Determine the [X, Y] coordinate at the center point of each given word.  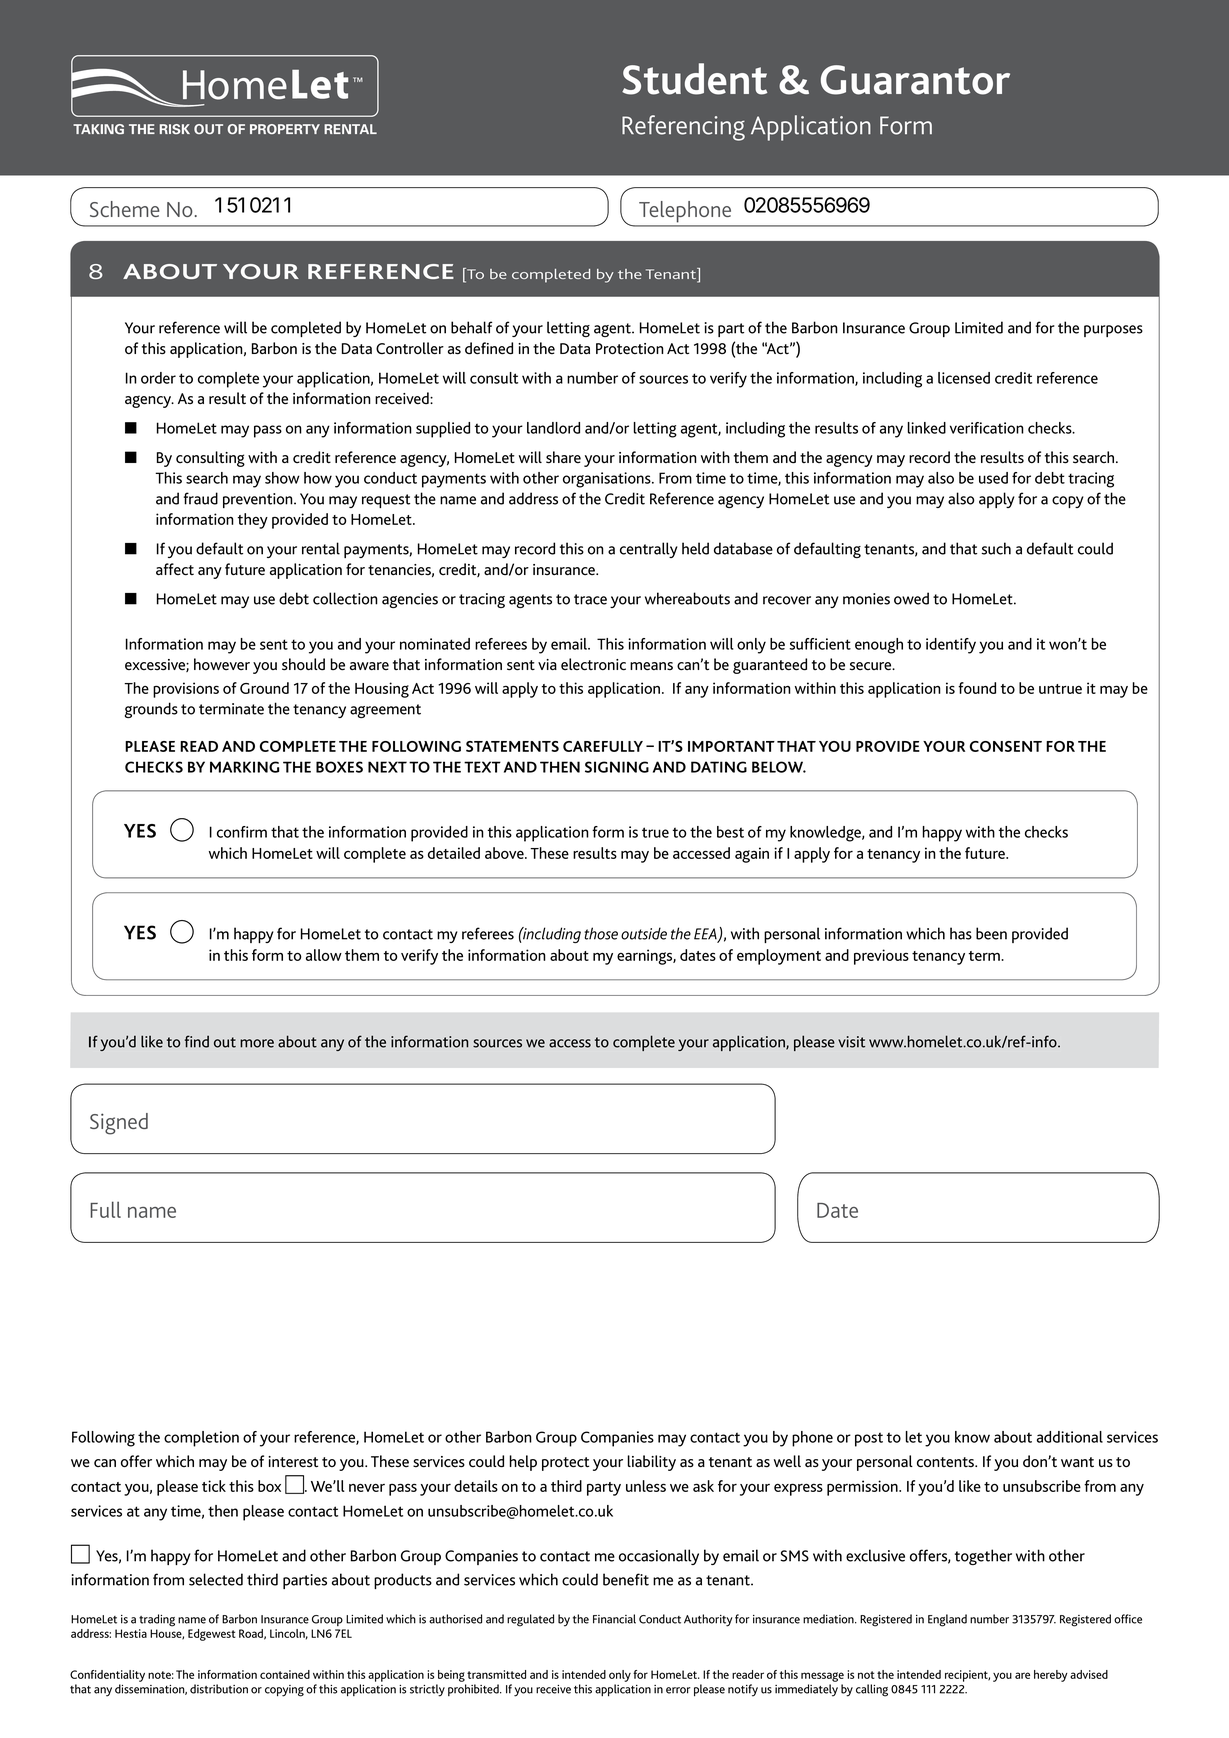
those [601, 933]
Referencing [683, 128]
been [991, 933]
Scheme [124, 209]
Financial [614, 1619]
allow [324, 955]
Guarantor [915, 80]
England [947, 1620]
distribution [219, 1689]
